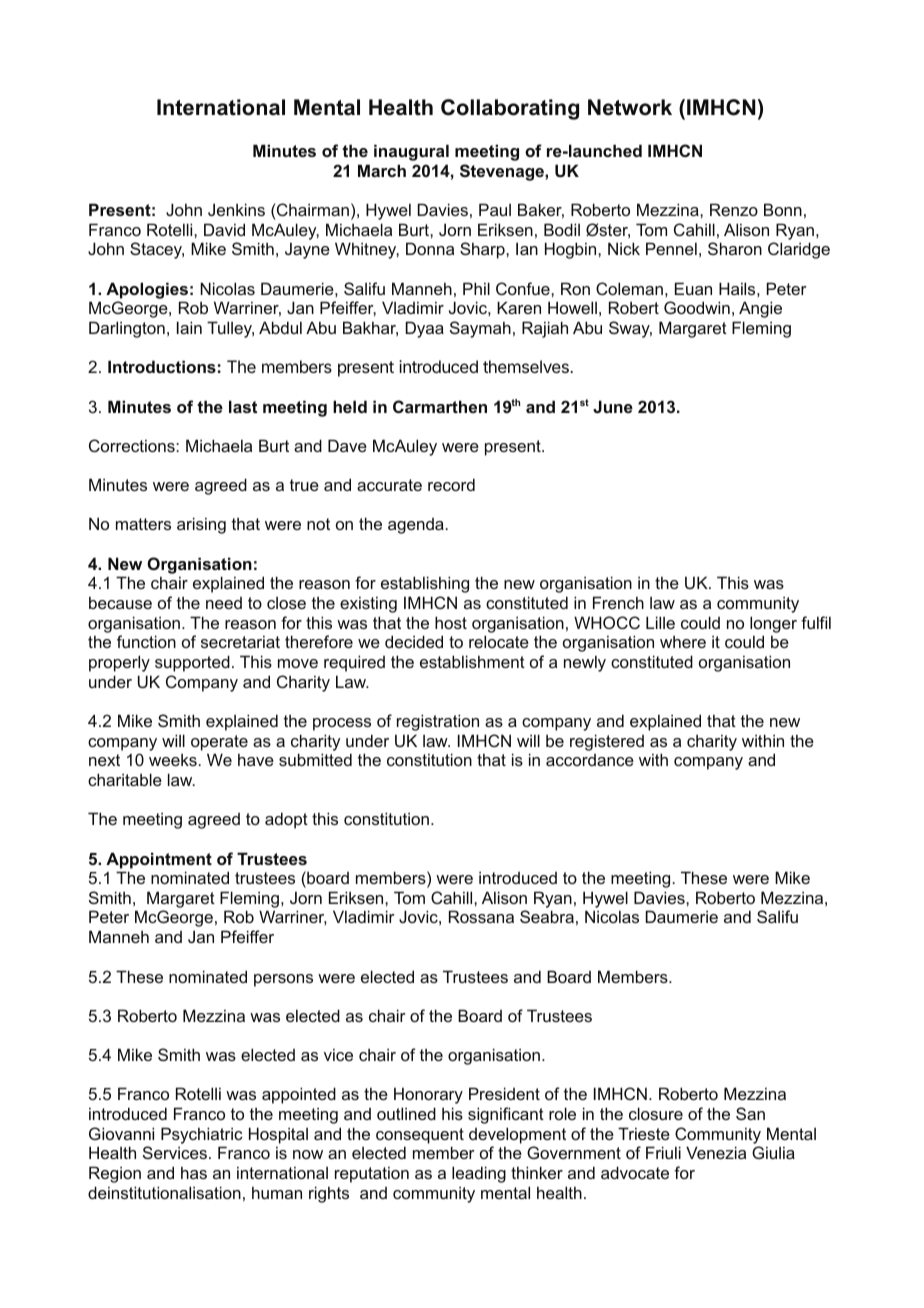  Describe the element at coordinates (734, 209) in the screenshot. I see `Renzo` at that location.
